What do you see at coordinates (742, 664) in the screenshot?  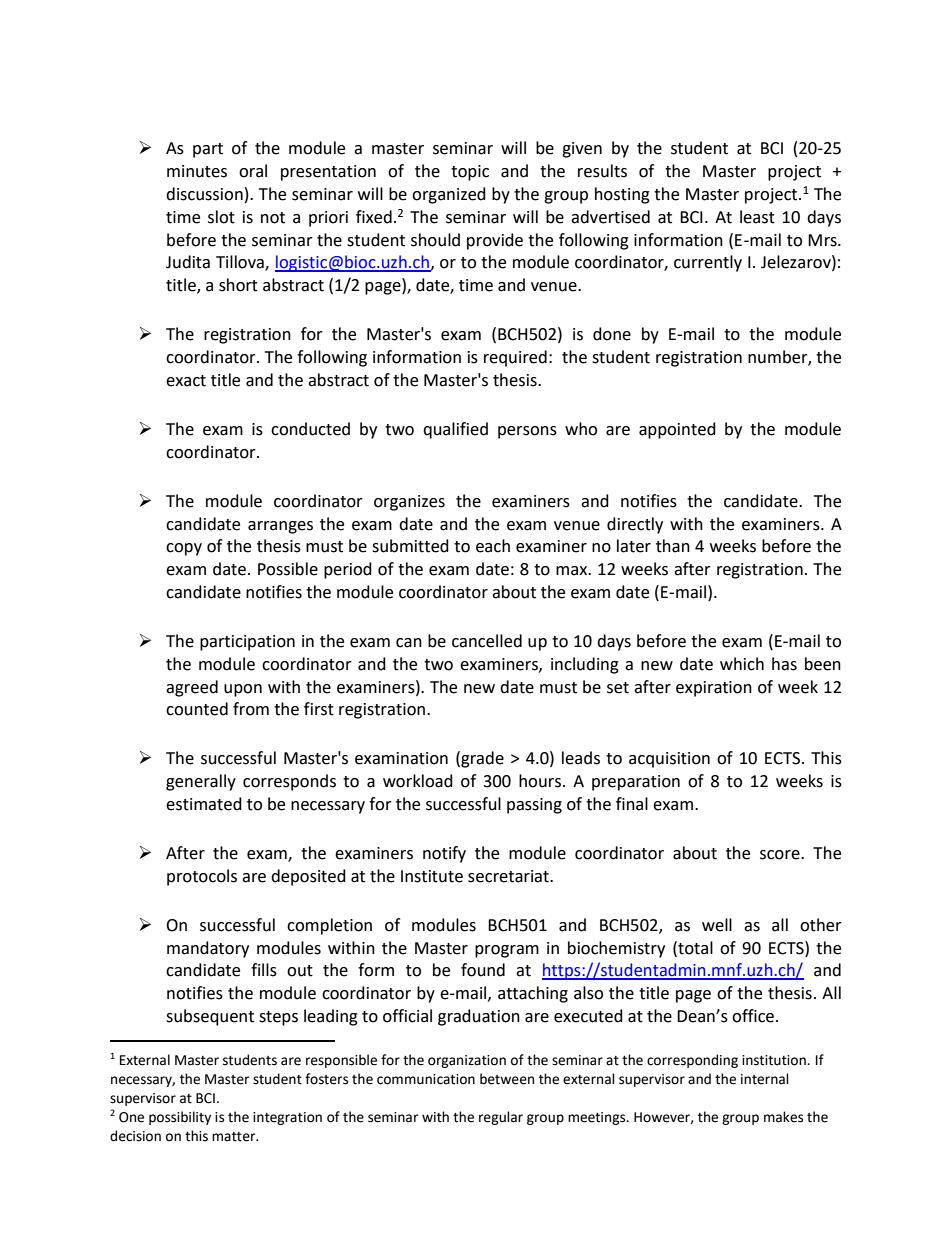 I see `which` at bounding box center [742, 664].
